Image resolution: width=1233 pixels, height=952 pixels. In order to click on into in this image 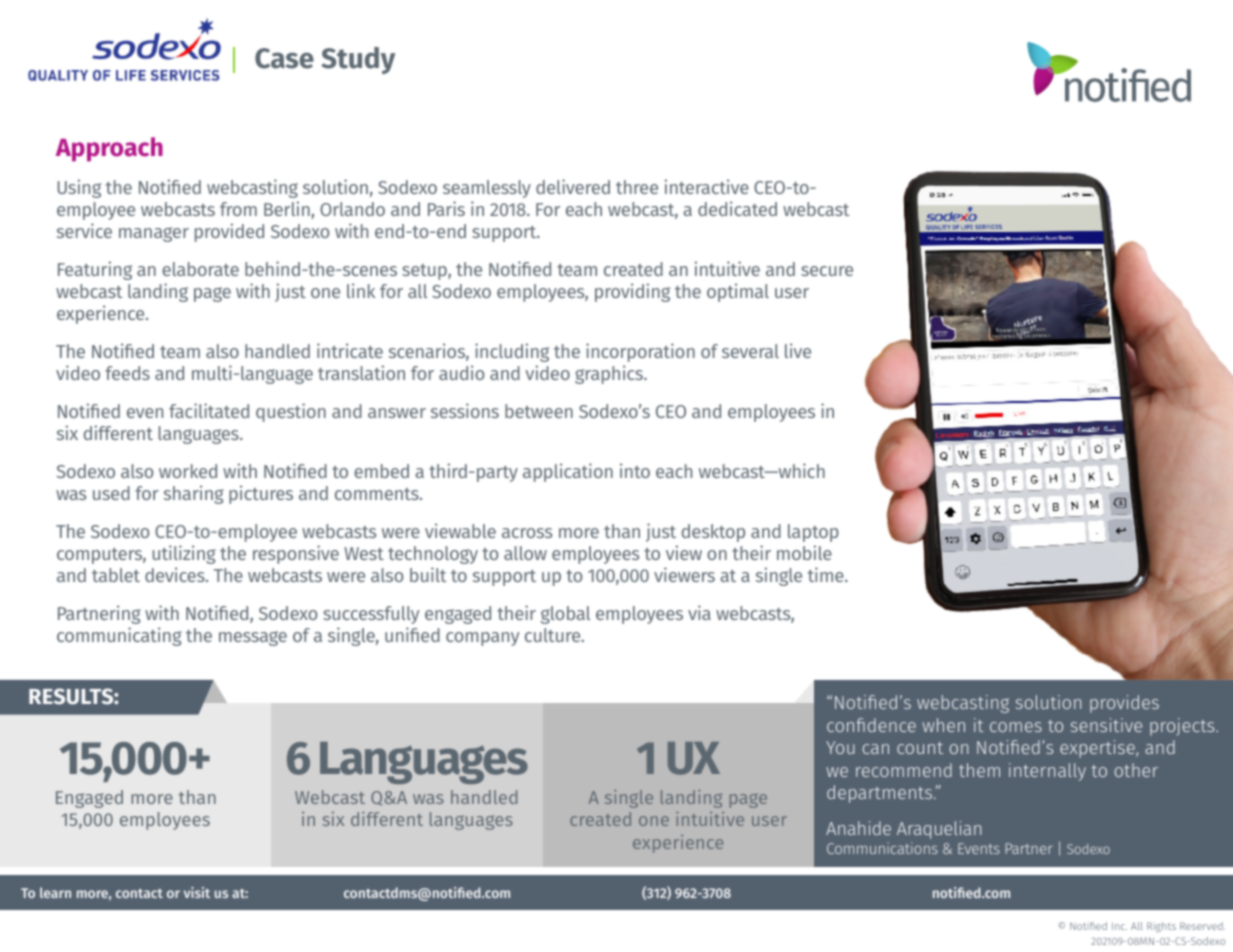, I will do `click(635, 470)`.
